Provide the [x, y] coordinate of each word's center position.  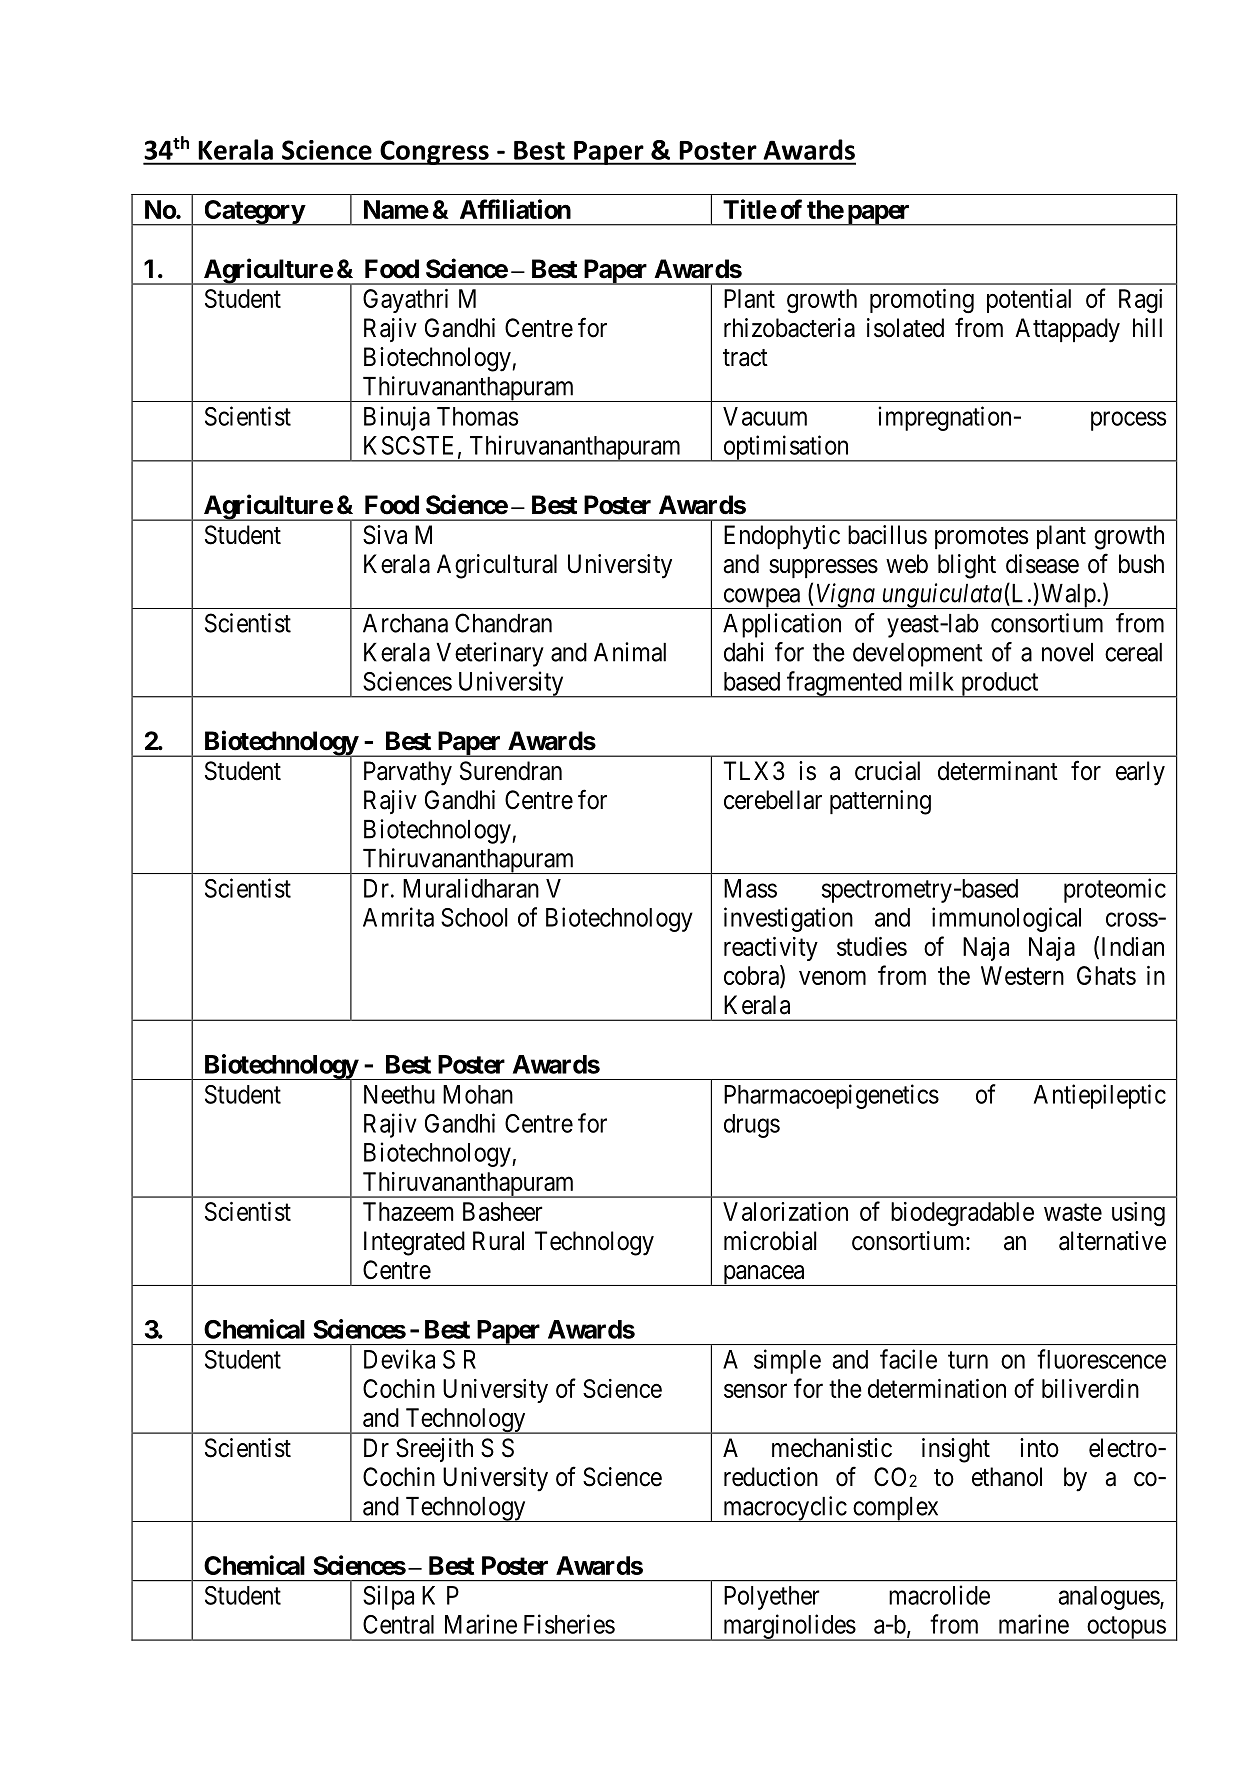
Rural [498, 1241]
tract [745, 358]
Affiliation [515, 209]
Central [398, 1624]
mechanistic [832, 1448]
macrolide [939, 1595]
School [474, 917]
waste [1073, 1212]
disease [1042, 564]
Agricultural [497, 566]
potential [1029, 301]
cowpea [761, 598]
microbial [770, 1241]
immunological [1006, 919]
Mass [750, 888]
